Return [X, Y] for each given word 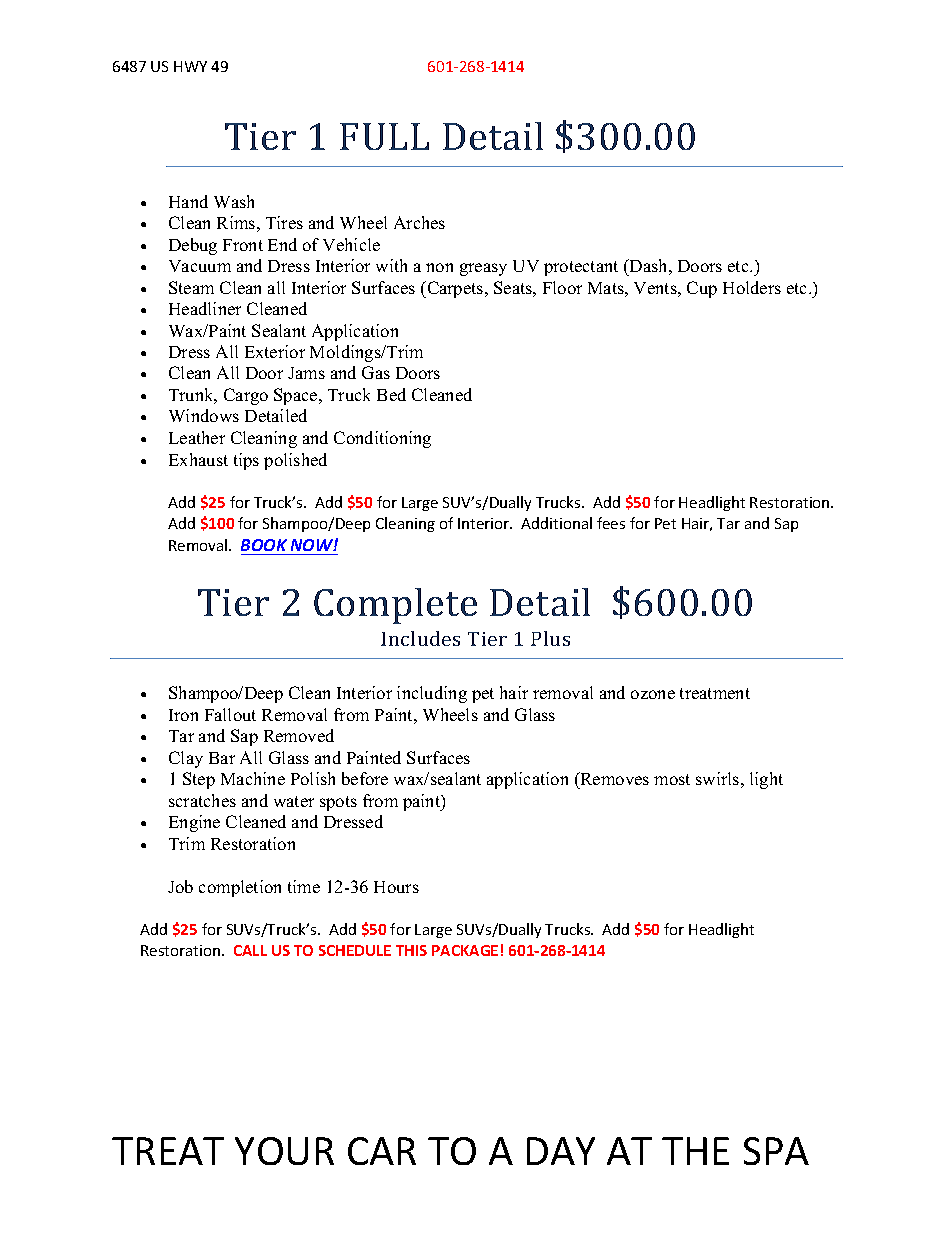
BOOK [265, 547]
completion [240, 888]
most [672, 779]
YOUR [284, 1151]
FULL [384, 136]
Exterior [275, 351]
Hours [396, 887]
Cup [702, 289]
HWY [190, 66]
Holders [752, 287]
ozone [653, 694]
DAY [561, 1151]
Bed [391, 394]
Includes [420, 638]
